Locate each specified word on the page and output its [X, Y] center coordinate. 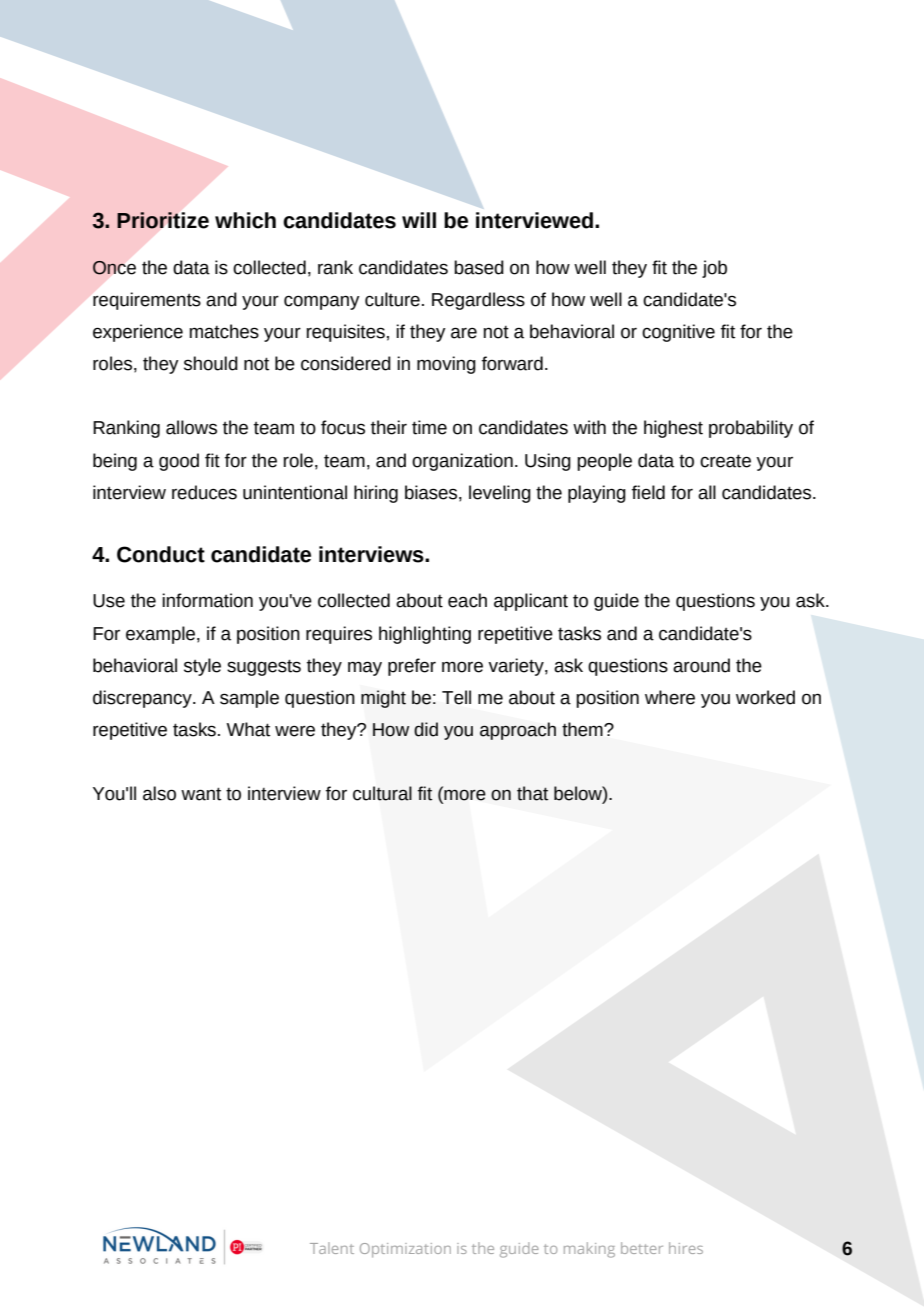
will [419, 220]
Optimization [405, 1250]
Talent [332, 1248]
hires [686, 1248]
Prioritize [163, 220]
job [714, 269]
